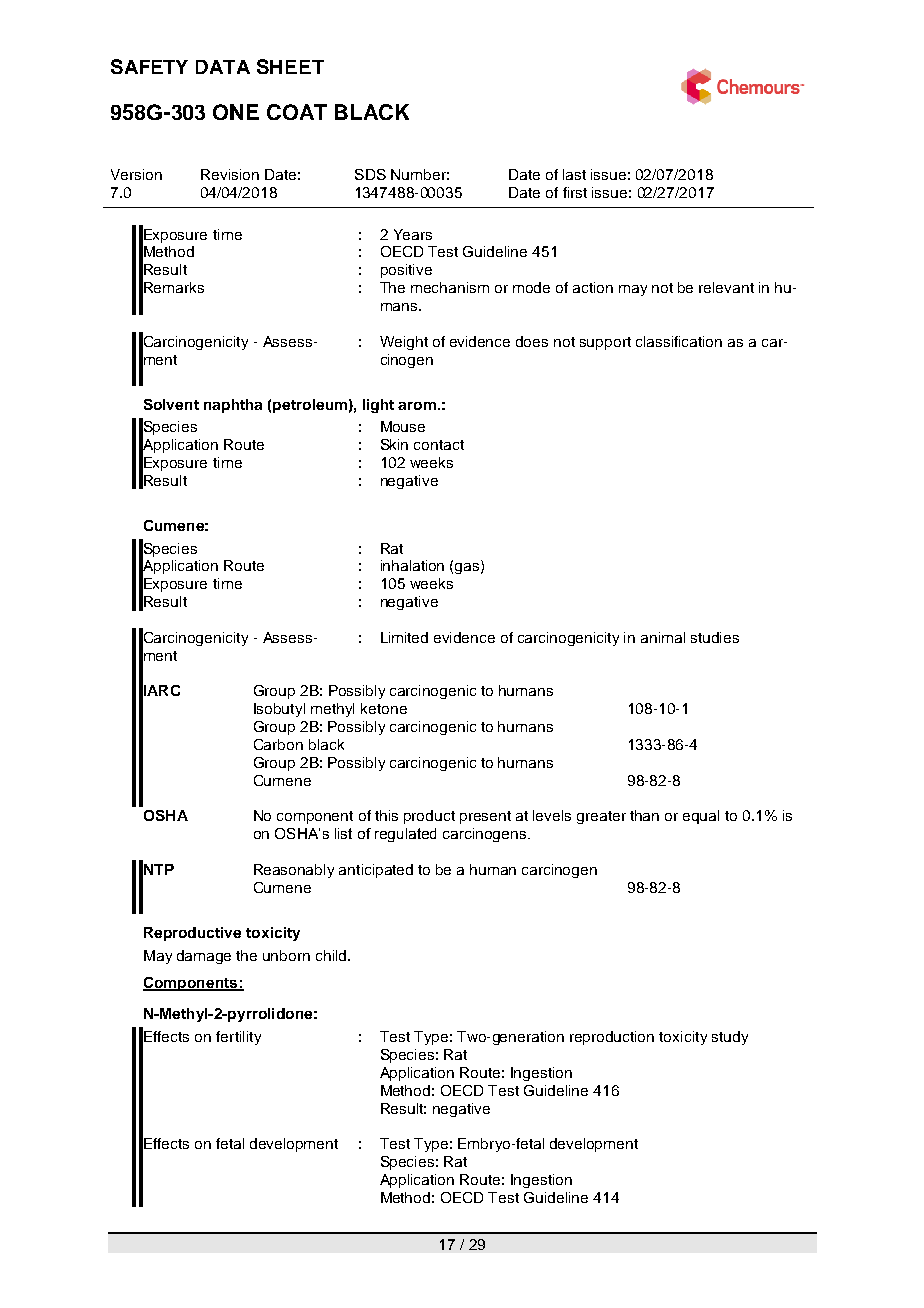 The width and height of the image is (924, 1308). I want to click on child, so click(332, 955).
